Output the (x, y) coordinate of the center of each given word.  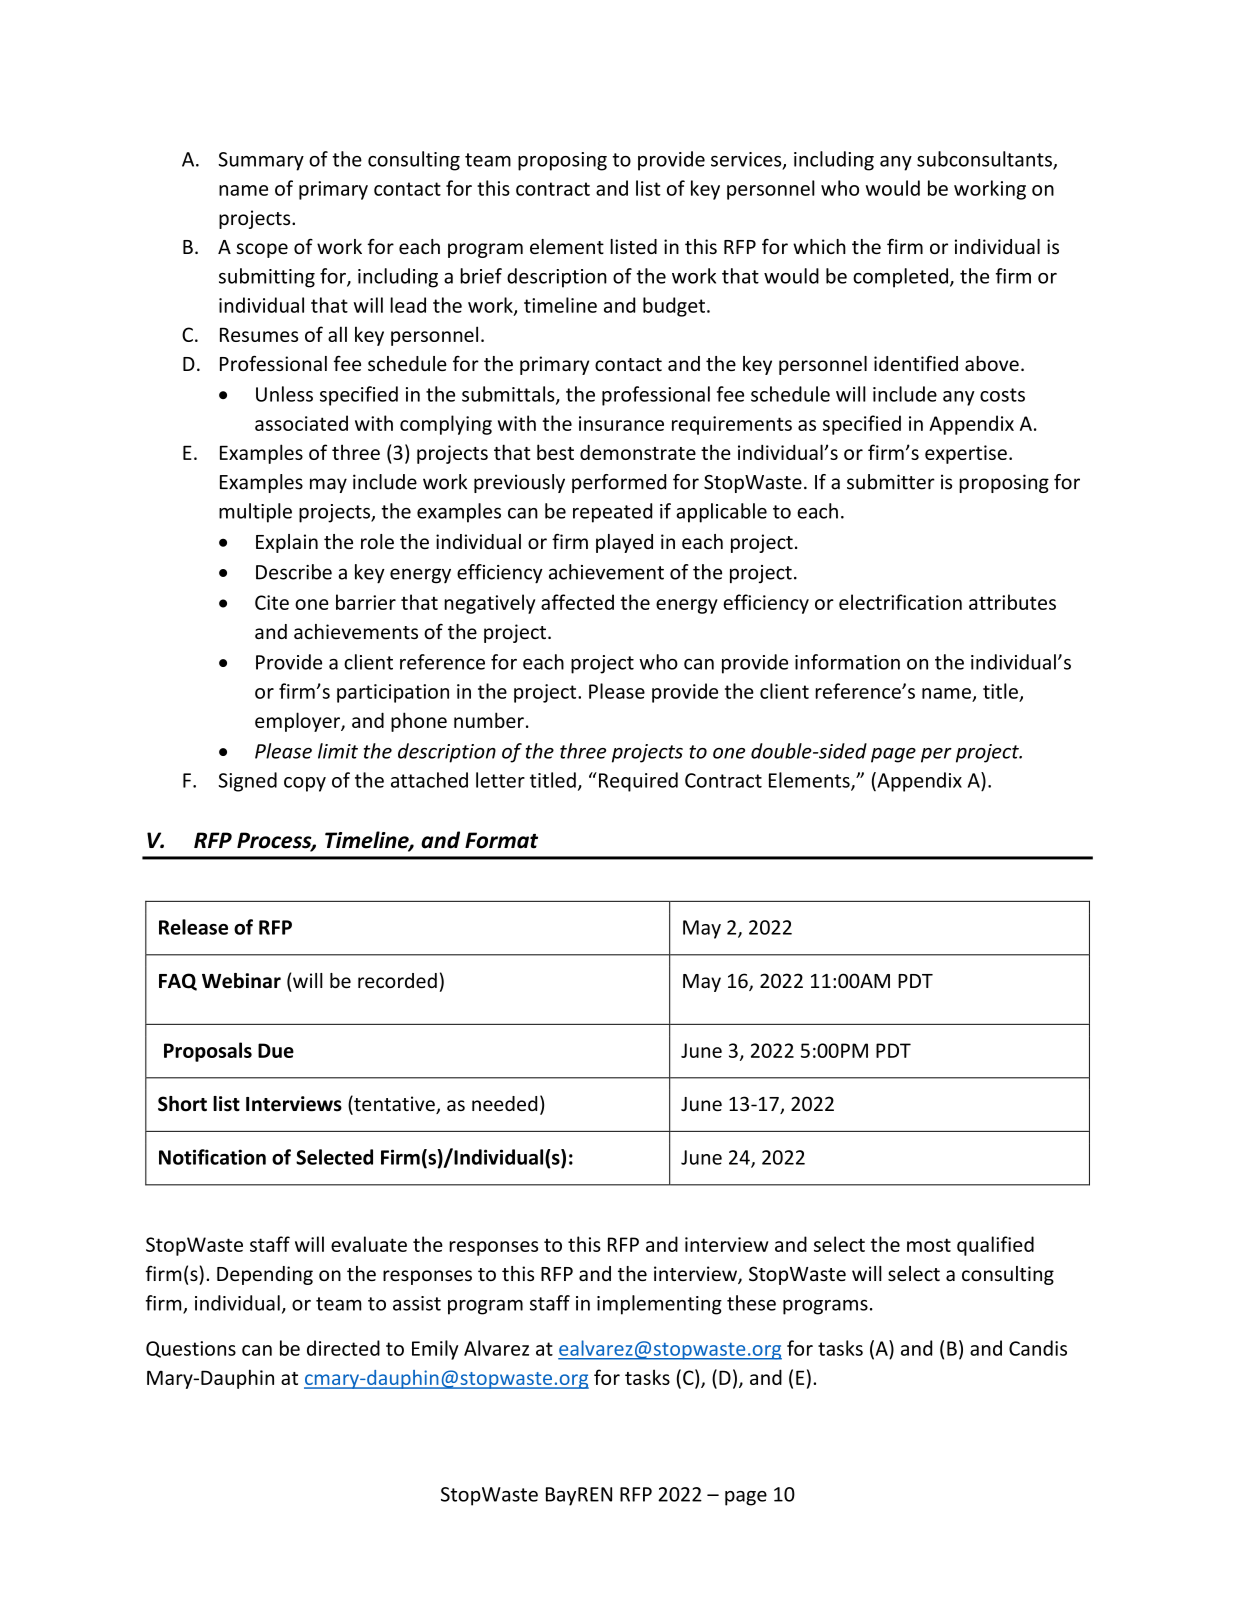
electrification (900, 602)
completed (900, 278)
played (624, 543)
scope (262, 250)
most (929, 1245)
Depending (265, 1275)
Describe (294, 572)
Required (637, 782)
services (747, 160)
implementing (659, 1305)
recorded (397, 980)
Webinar (241, 981)
